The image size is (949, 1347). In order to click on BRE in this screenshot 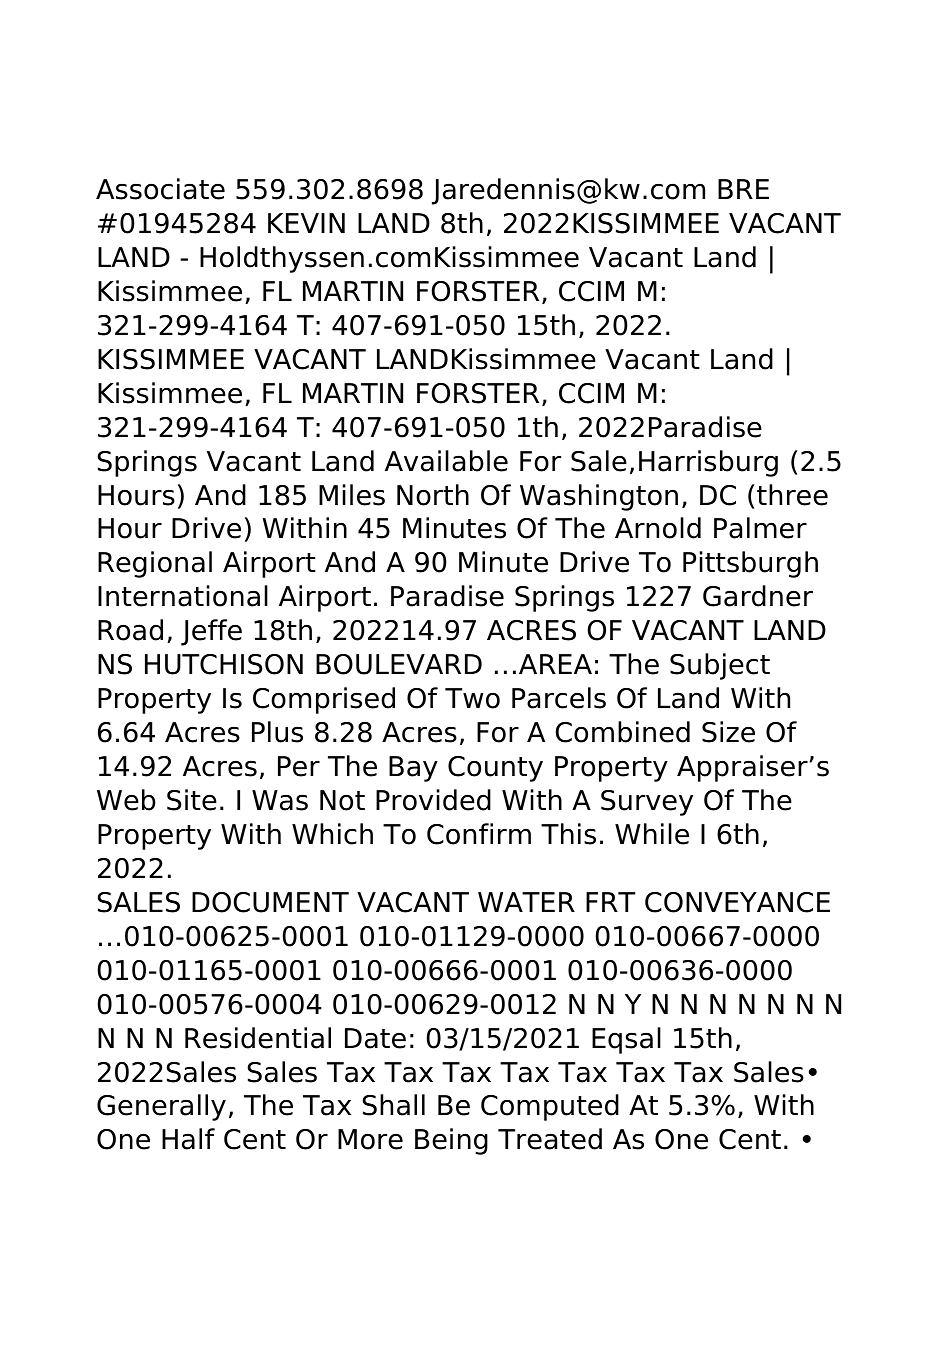, I will do `click(743, 189)`.
